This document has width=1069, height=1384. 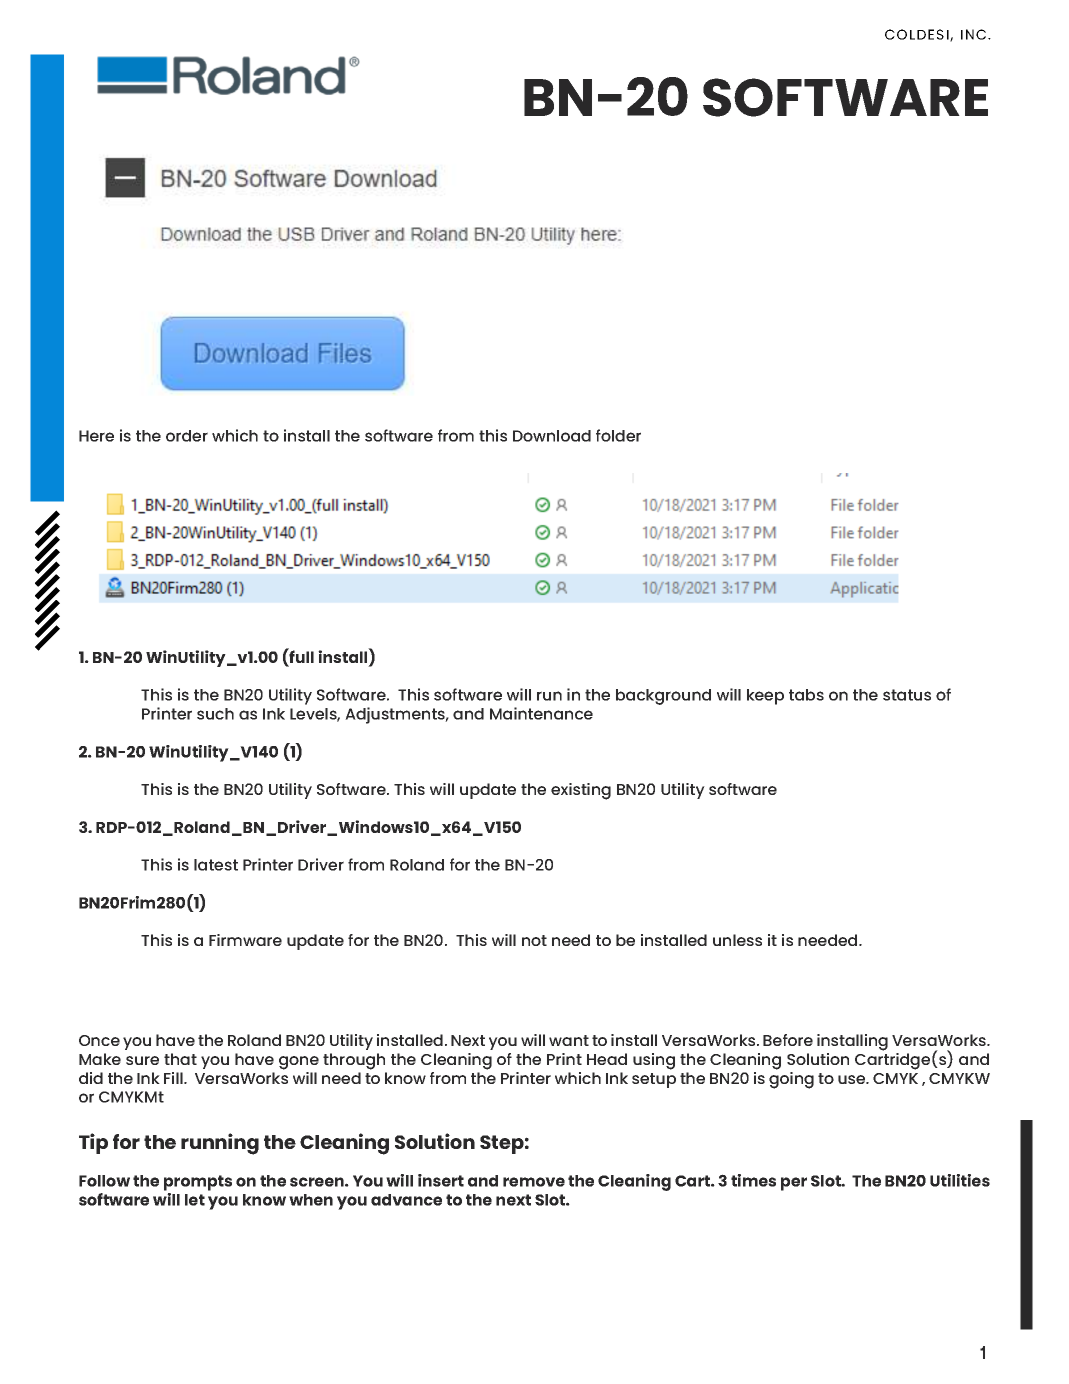 I want to click on order, so click(x=187, y=436).
